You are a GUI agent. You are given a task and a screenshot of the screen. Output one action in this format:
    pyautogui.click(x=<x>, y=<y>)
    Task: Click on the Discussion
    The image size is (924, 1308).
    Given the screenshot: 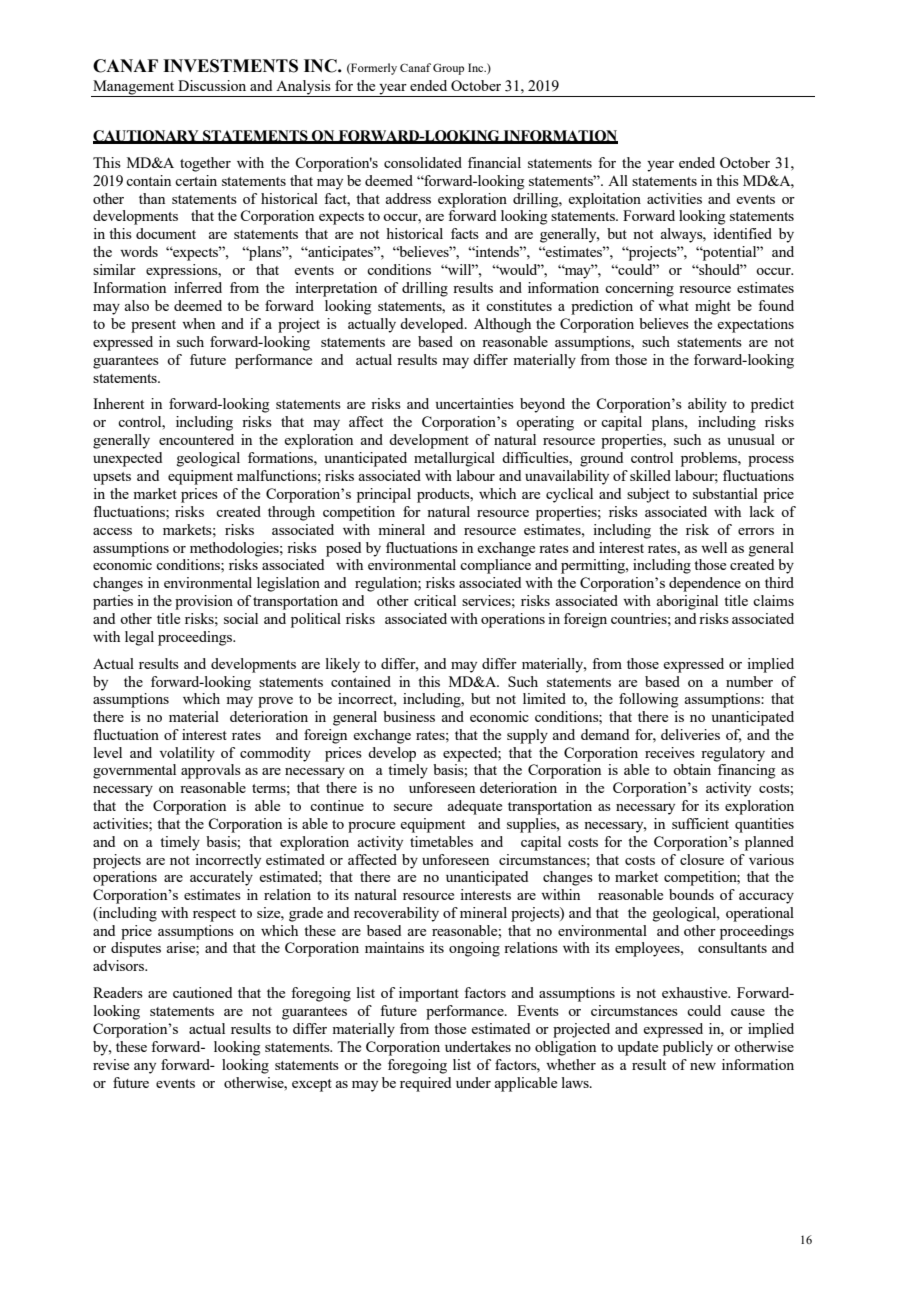 What is the action you would take?
    pyautogui.click(x=212, y=85)
